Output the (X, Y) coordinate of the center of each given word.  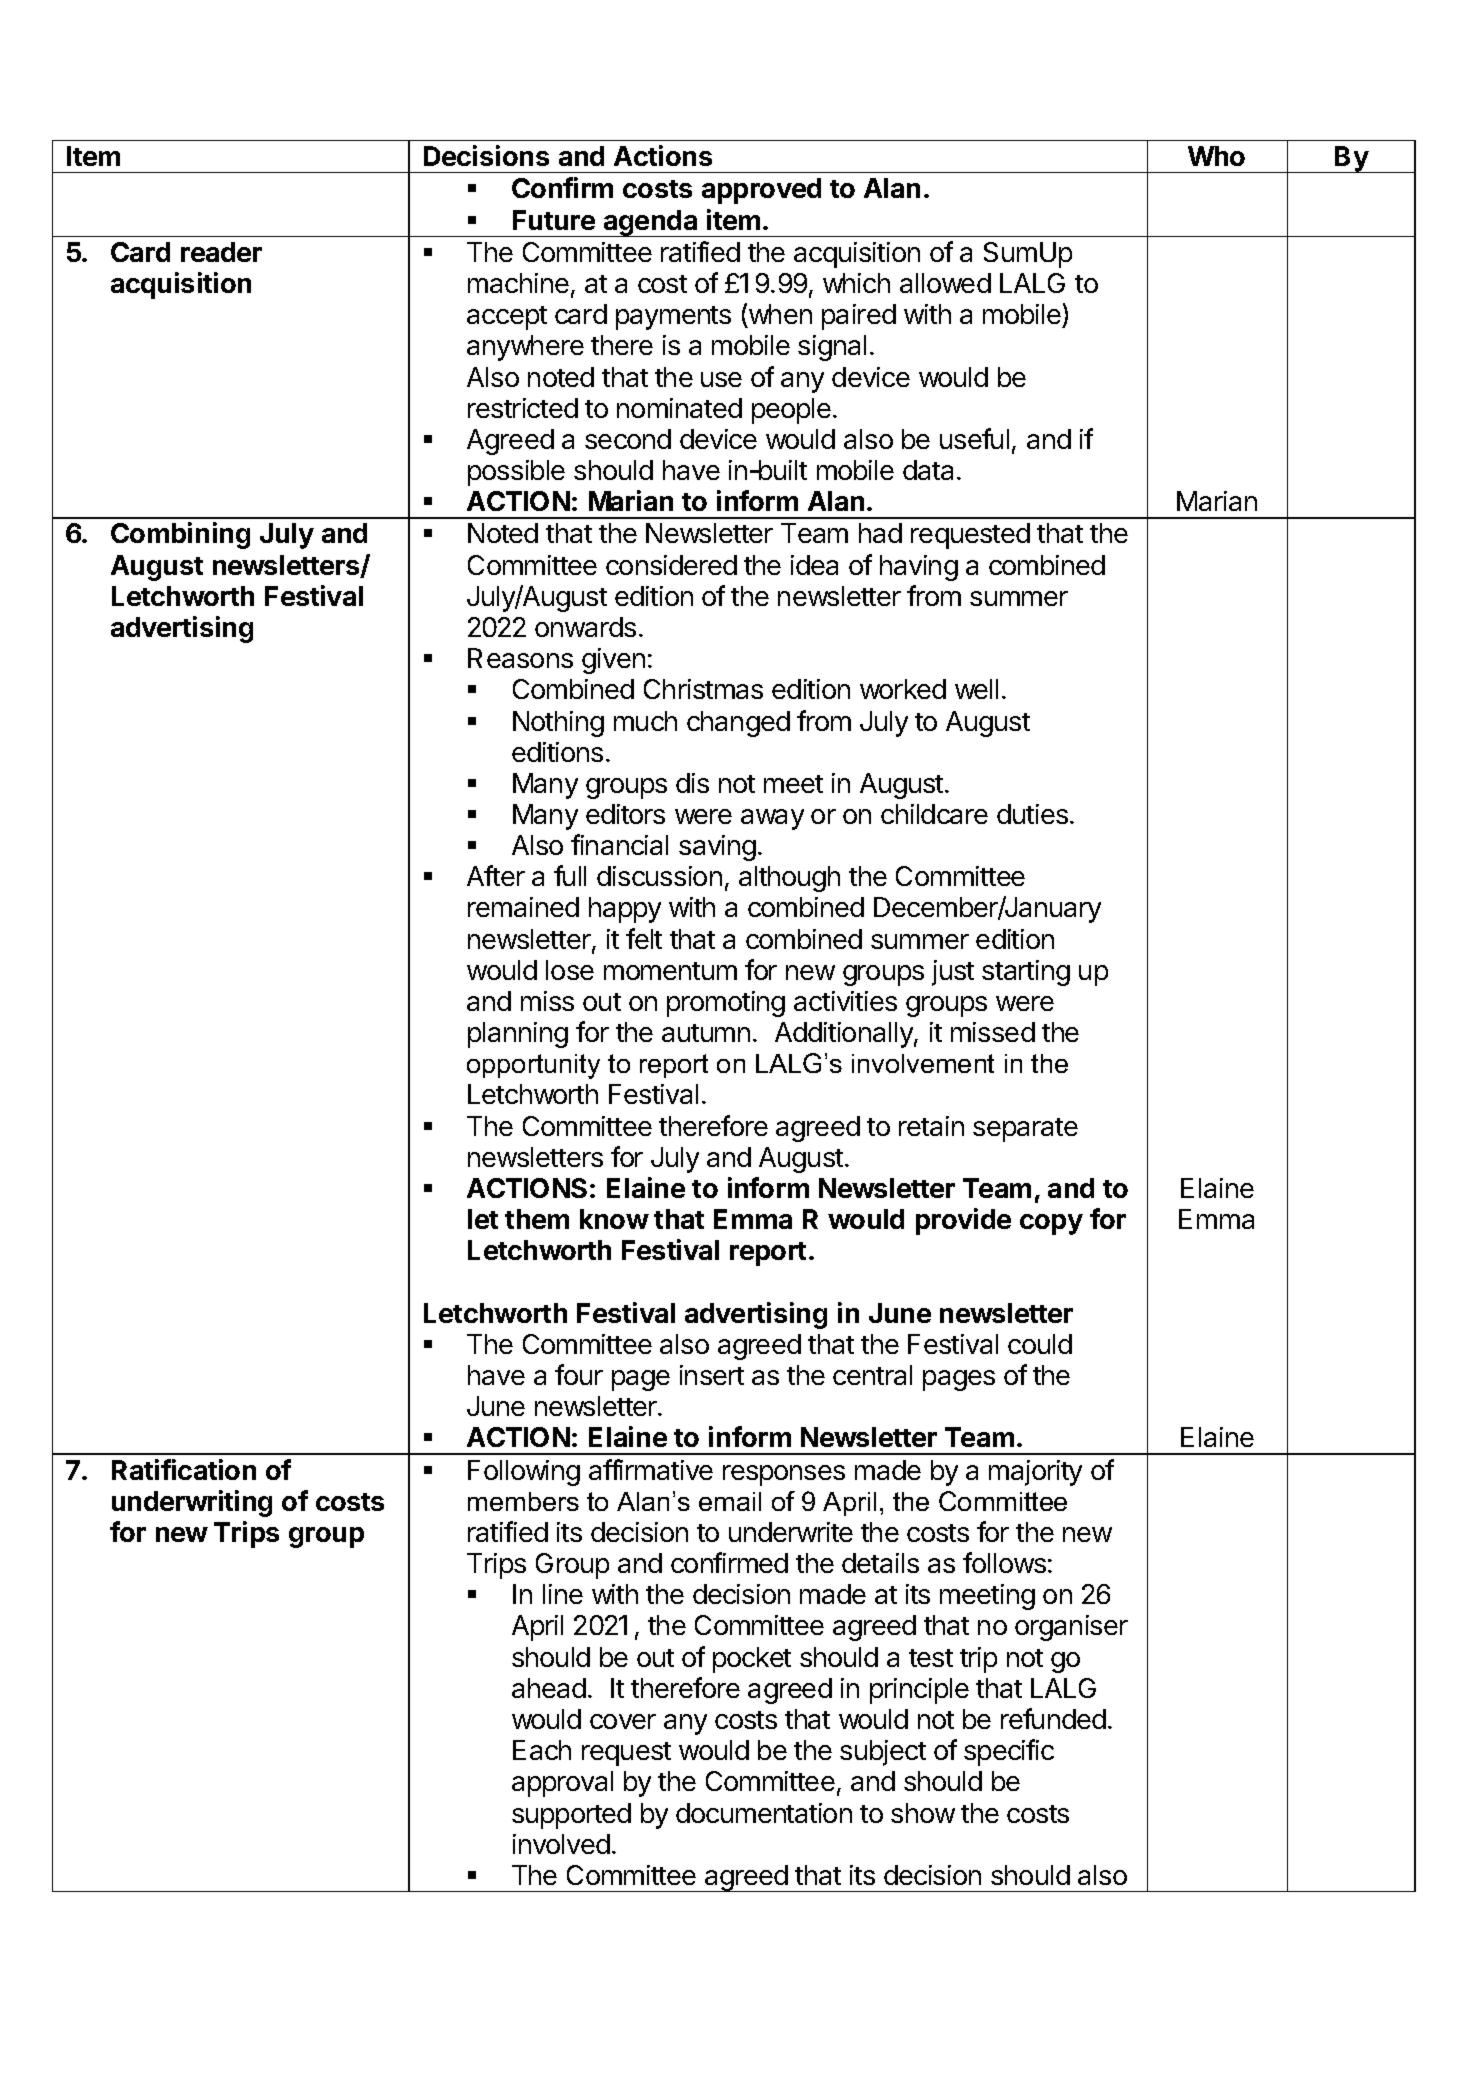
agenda (651, 223)
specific (1009, 1752)
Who (1216, 156)
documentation (764, 1813)
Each (542, 1750)
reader (221, 252)
